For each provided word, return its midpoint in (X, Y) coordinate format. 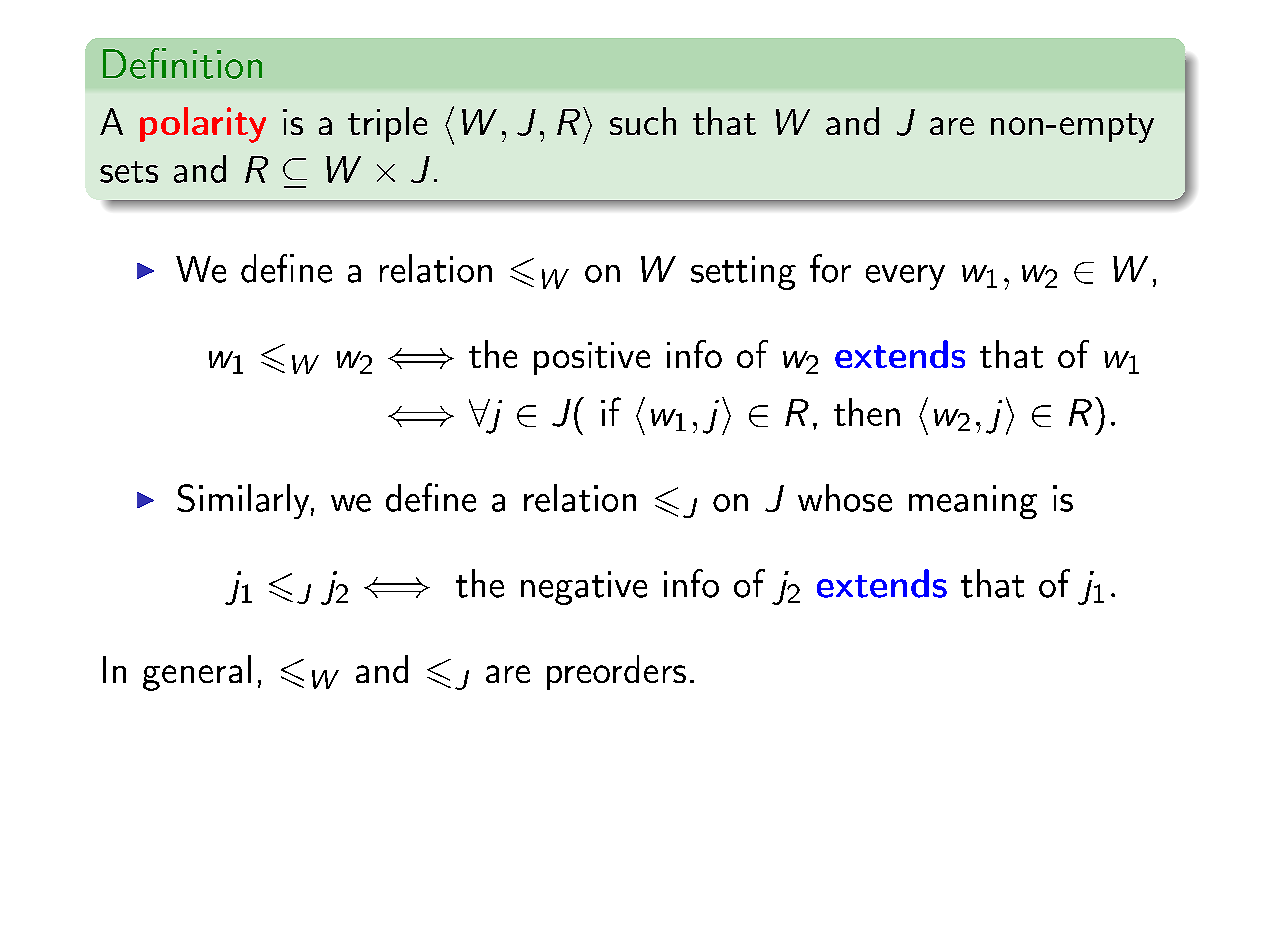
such (643, 121)
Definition (182, 63)
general (197, 673)
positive (592, 358)
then (867, 412)
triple (387, 124)
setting (743, 273)
